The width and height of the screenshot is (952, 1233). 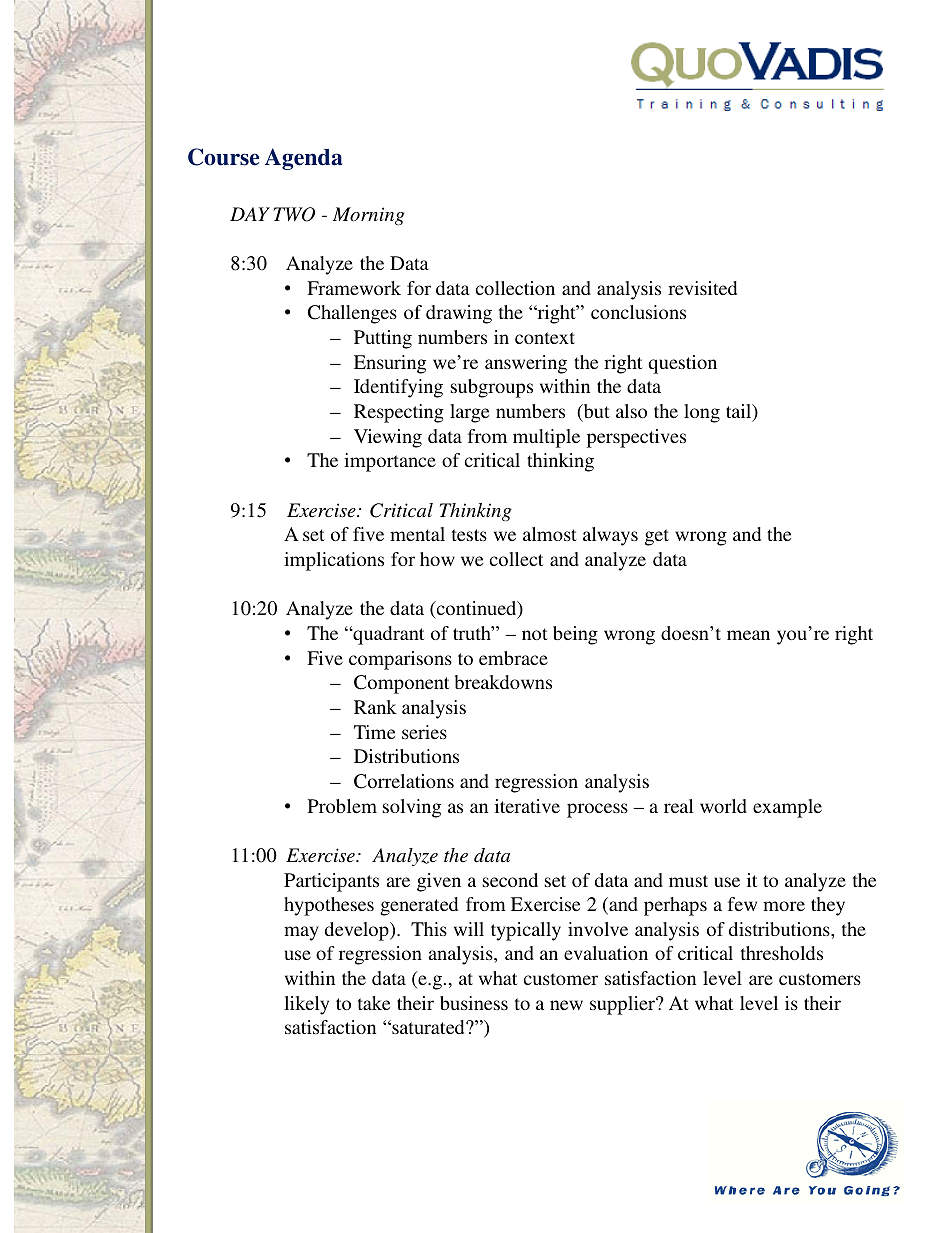 What do you see at coordinates (546, 438) in the screenshot?
I see `multiple` at bounding box center [546, 438].
